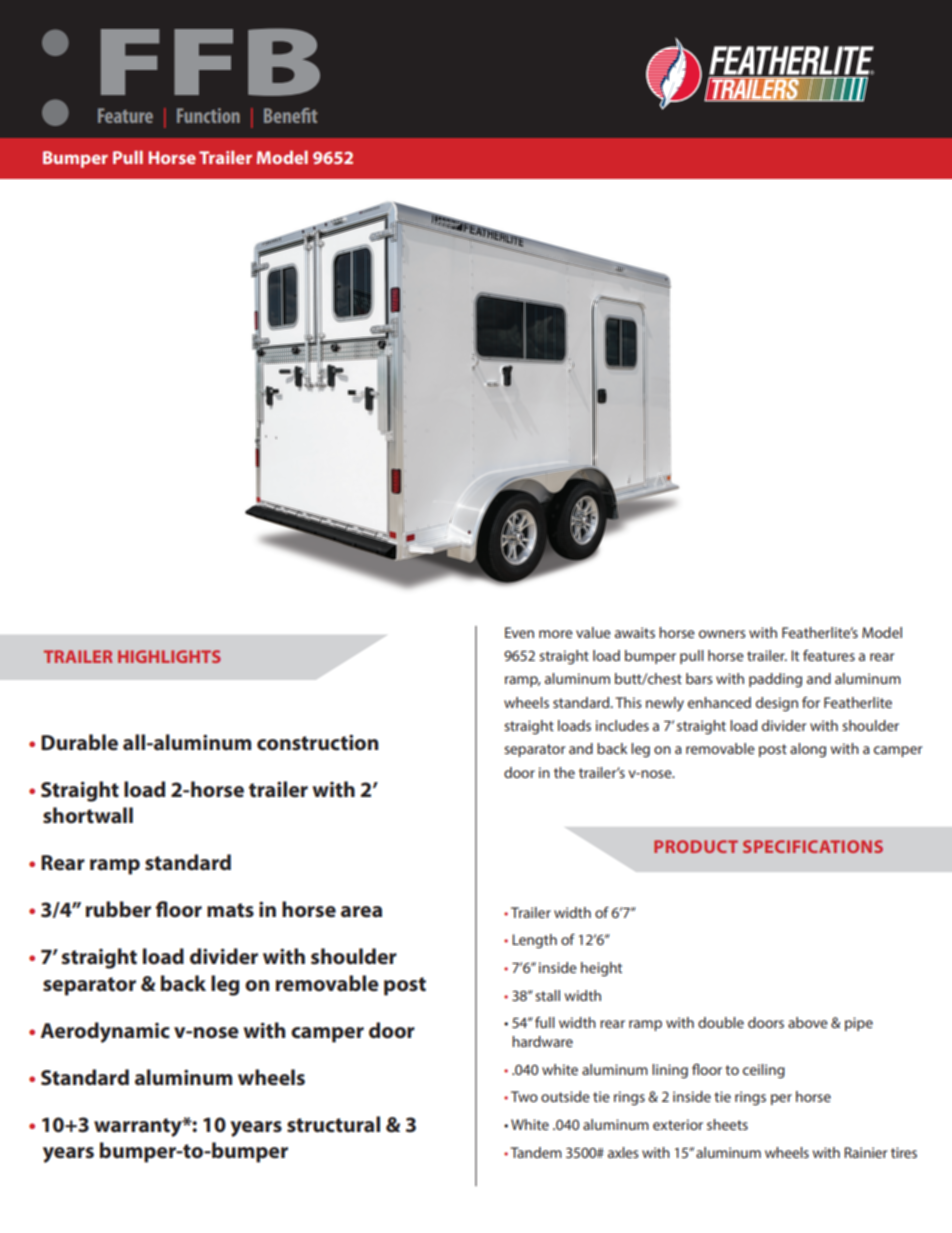  I want to click on awaits, so click(635, 632).
